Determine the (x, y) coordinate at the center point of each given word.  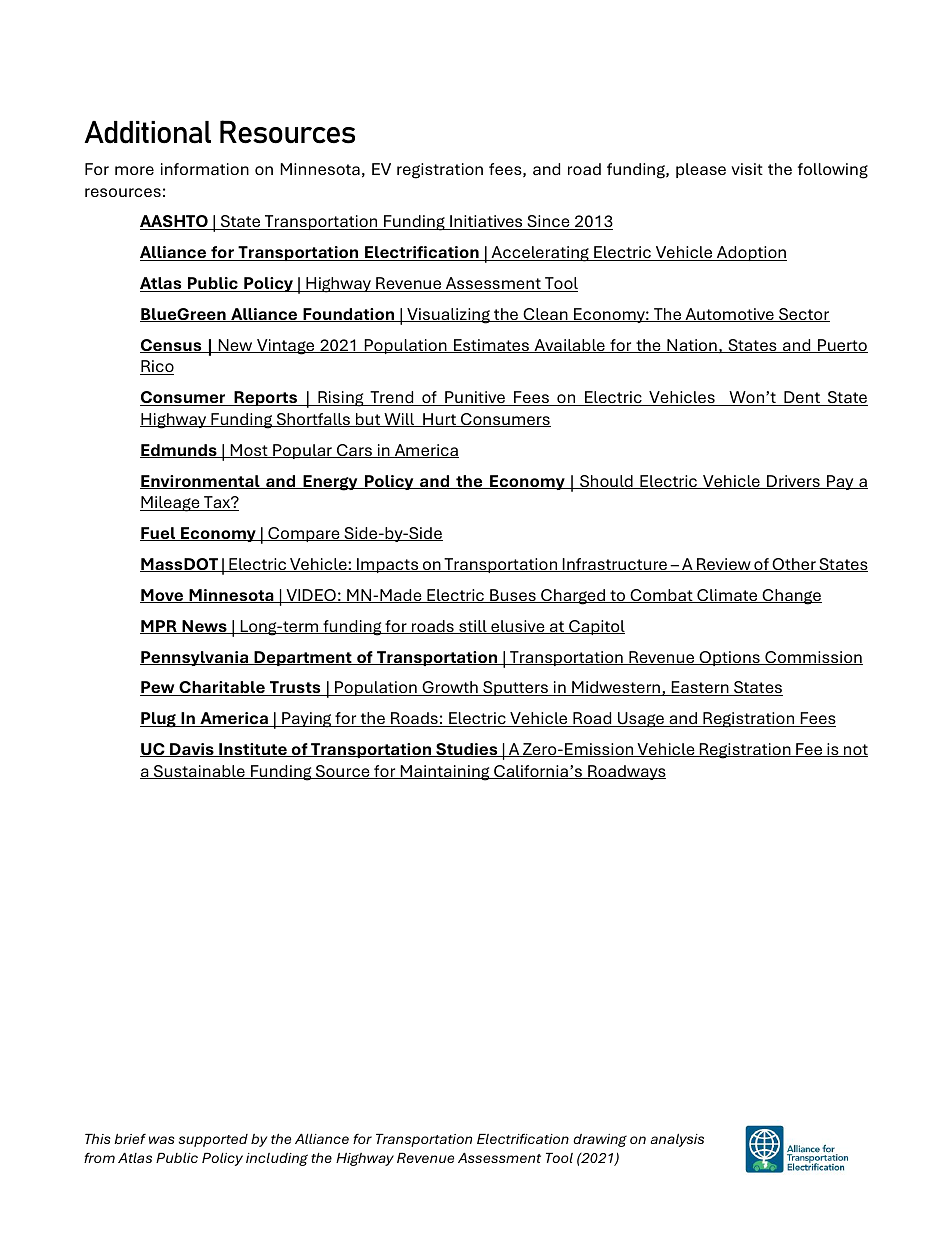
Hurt (439, 420)
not (855, 750)
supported (213, 1140)
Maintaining (445, 773)
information (205, 169)
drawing (600, 1140)
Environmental (201, 482)
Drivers (793, 482)
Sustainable (199, 772)
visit (747, 169)
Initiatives (486, 222)
